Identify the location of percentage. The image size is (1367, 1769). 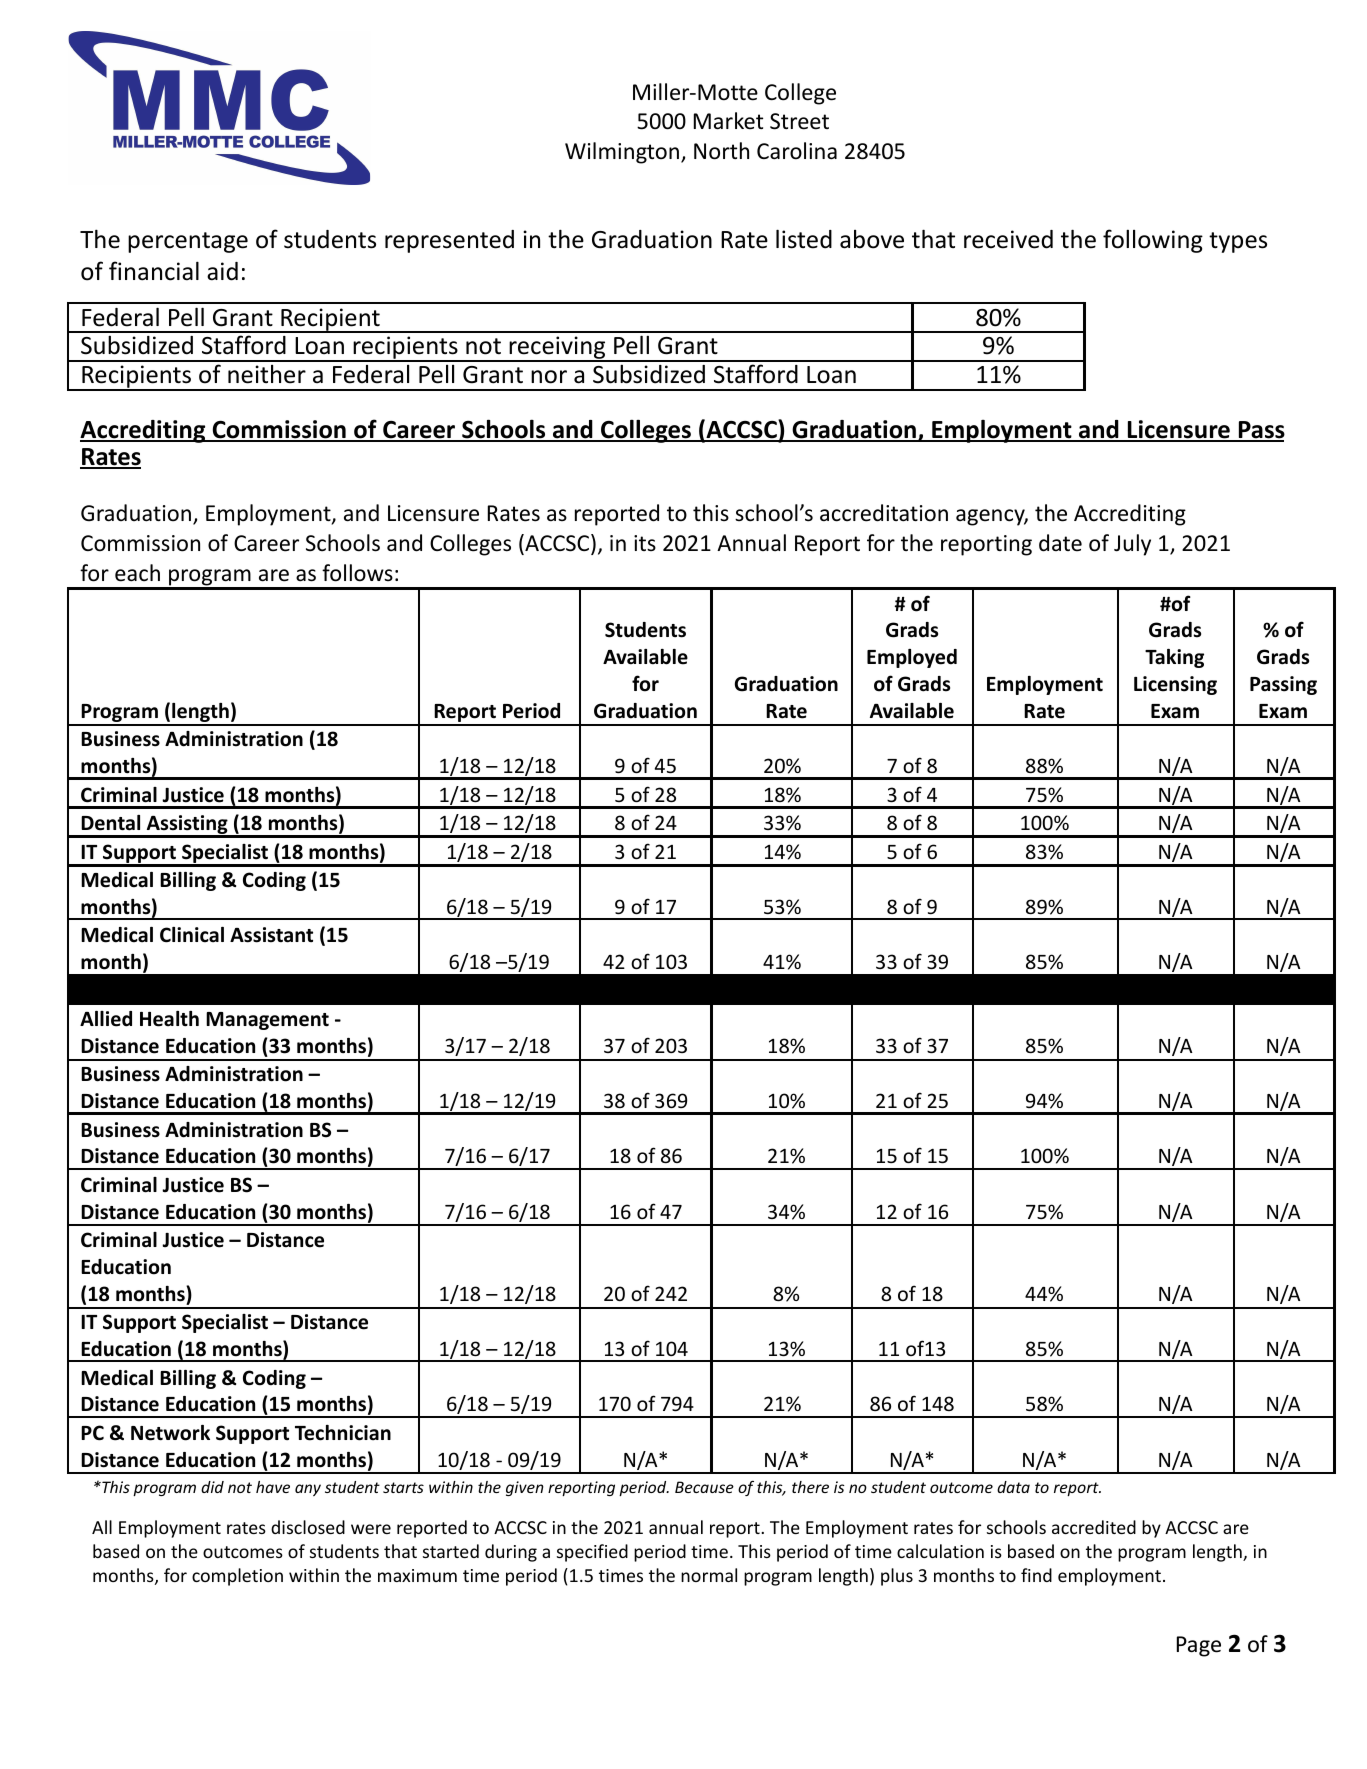
(188, 242).
